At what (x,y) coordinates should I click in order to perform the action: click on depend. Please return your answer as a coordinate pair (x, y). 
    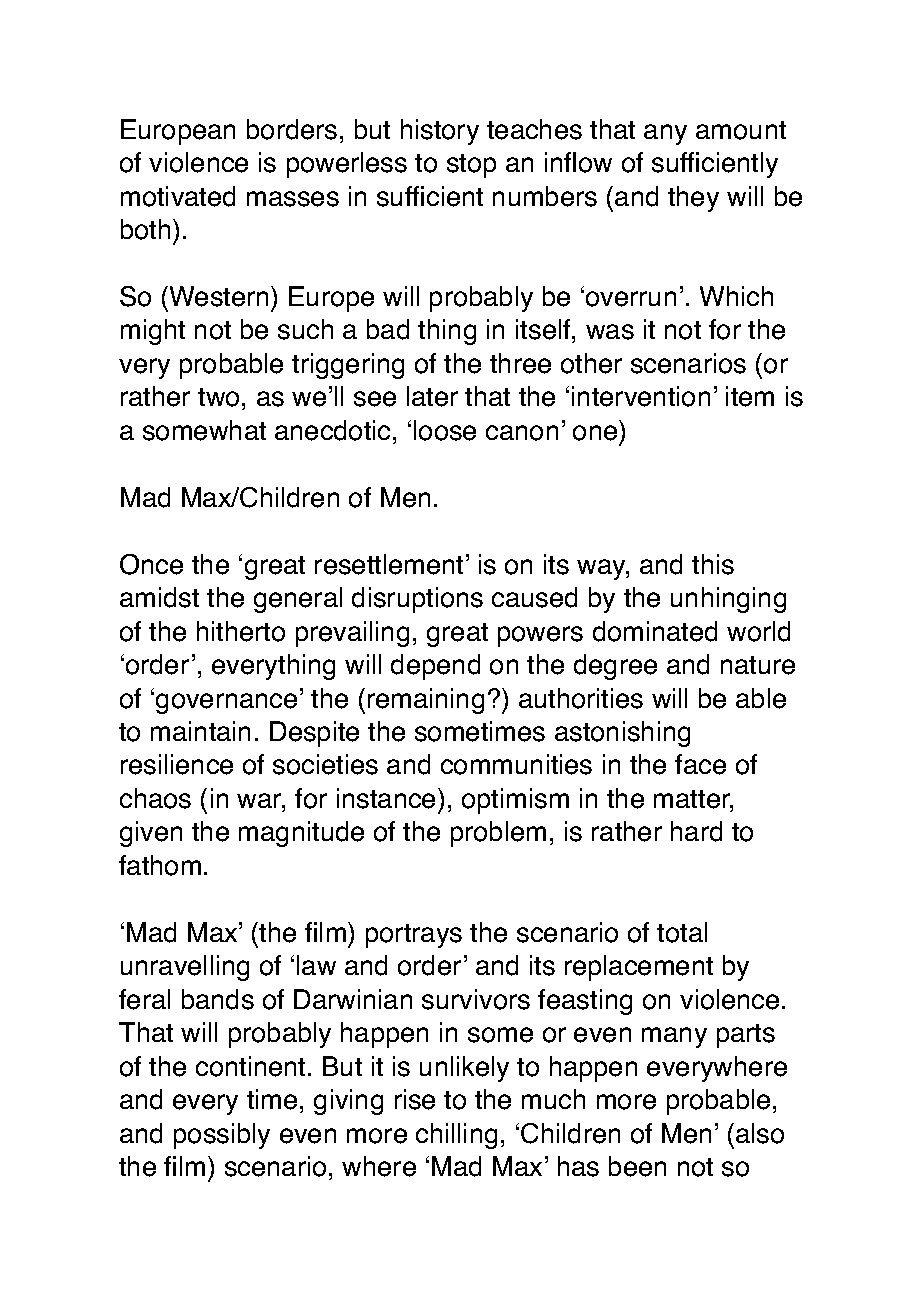
    Looking at the image, I should click on (435, 667).
